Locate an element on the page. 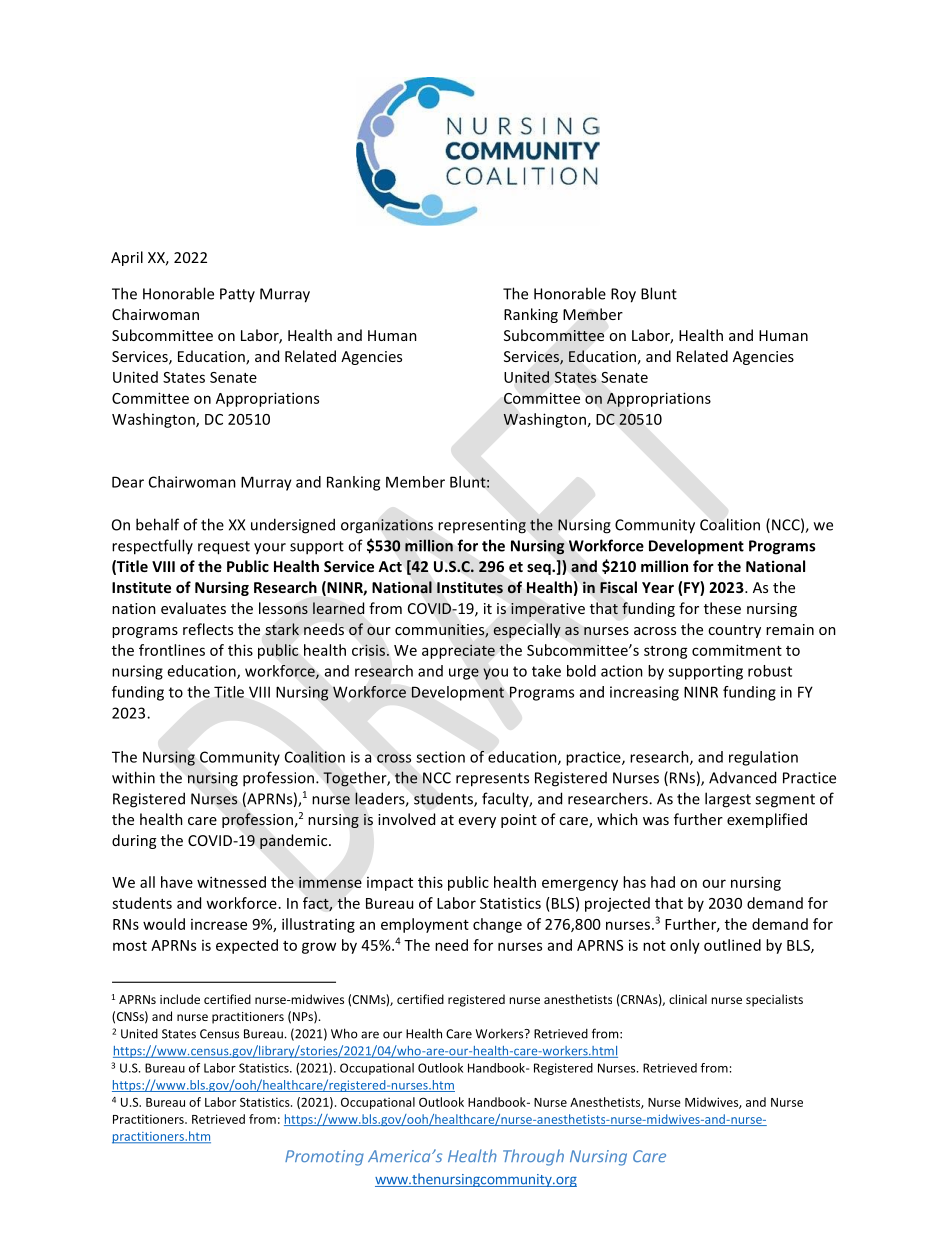 This image has width=952, height=1233. organizations is located at coordinates (387, 526).
